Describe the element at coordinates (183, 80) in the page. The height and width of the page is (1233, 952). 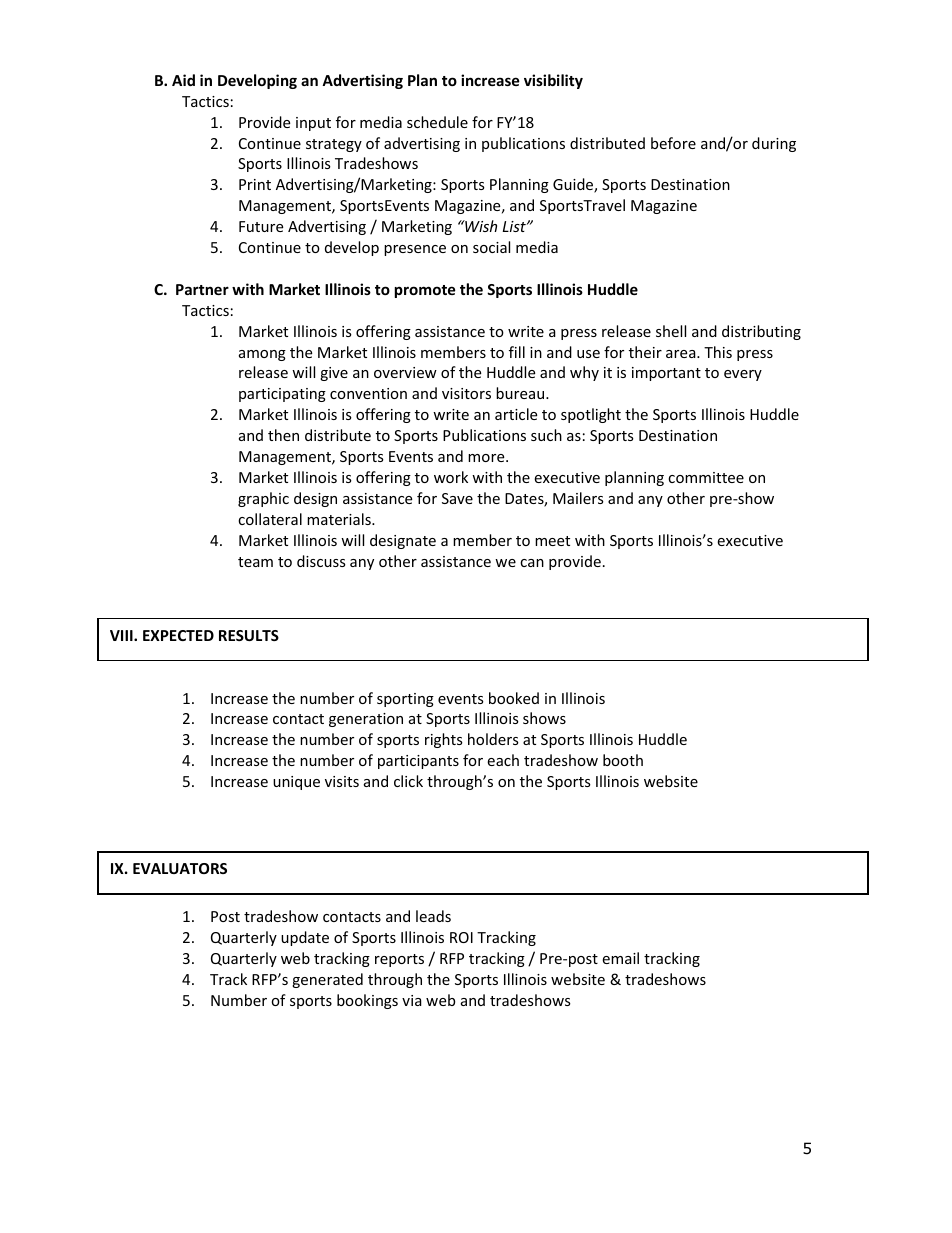
I see `Aid` at that location.
